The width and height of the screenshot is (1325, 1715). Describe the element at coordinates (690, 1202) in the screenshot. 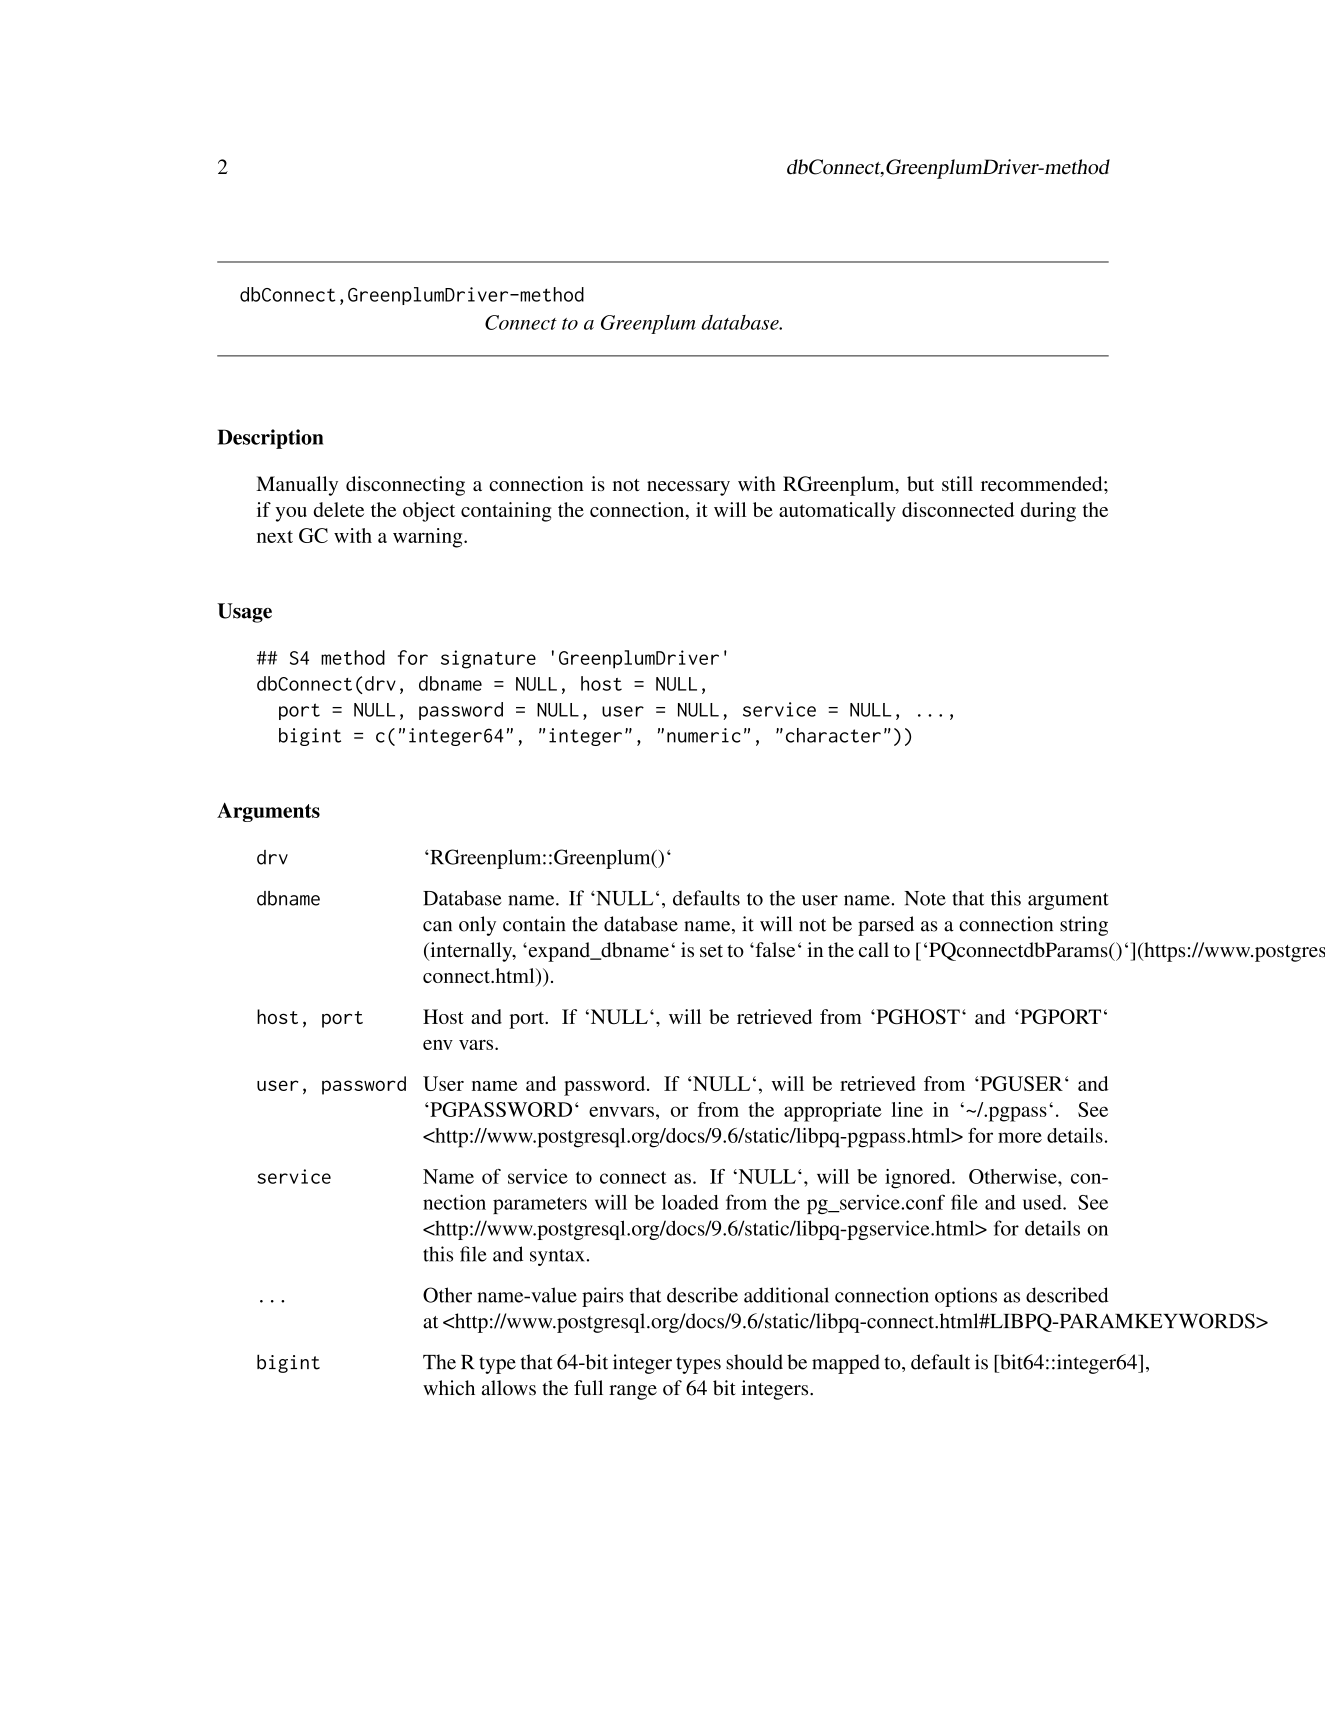

I see `loaded` at that location.
